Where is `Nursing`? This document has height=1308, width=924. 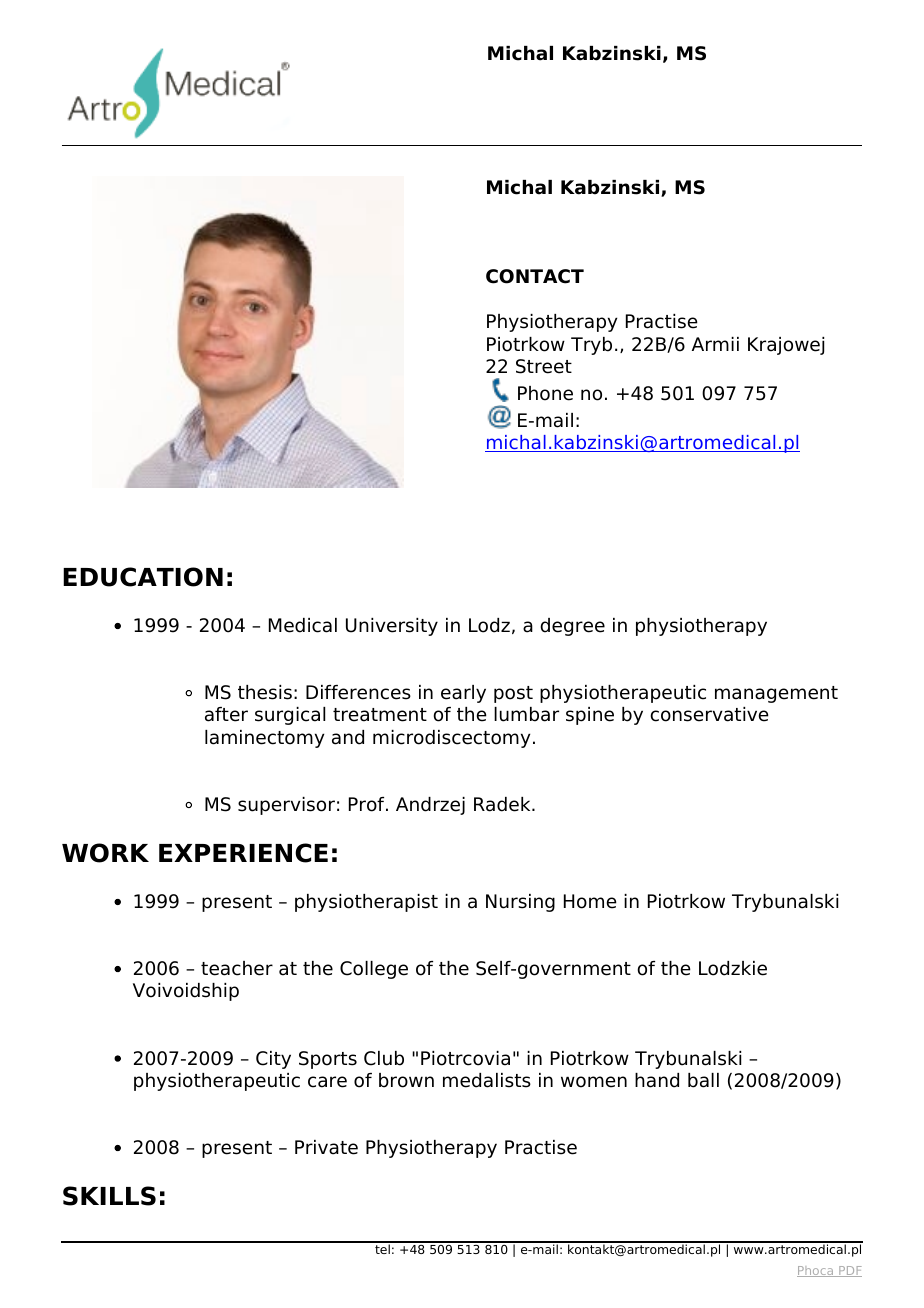 Nursing is located at coordinates (520, 903).
